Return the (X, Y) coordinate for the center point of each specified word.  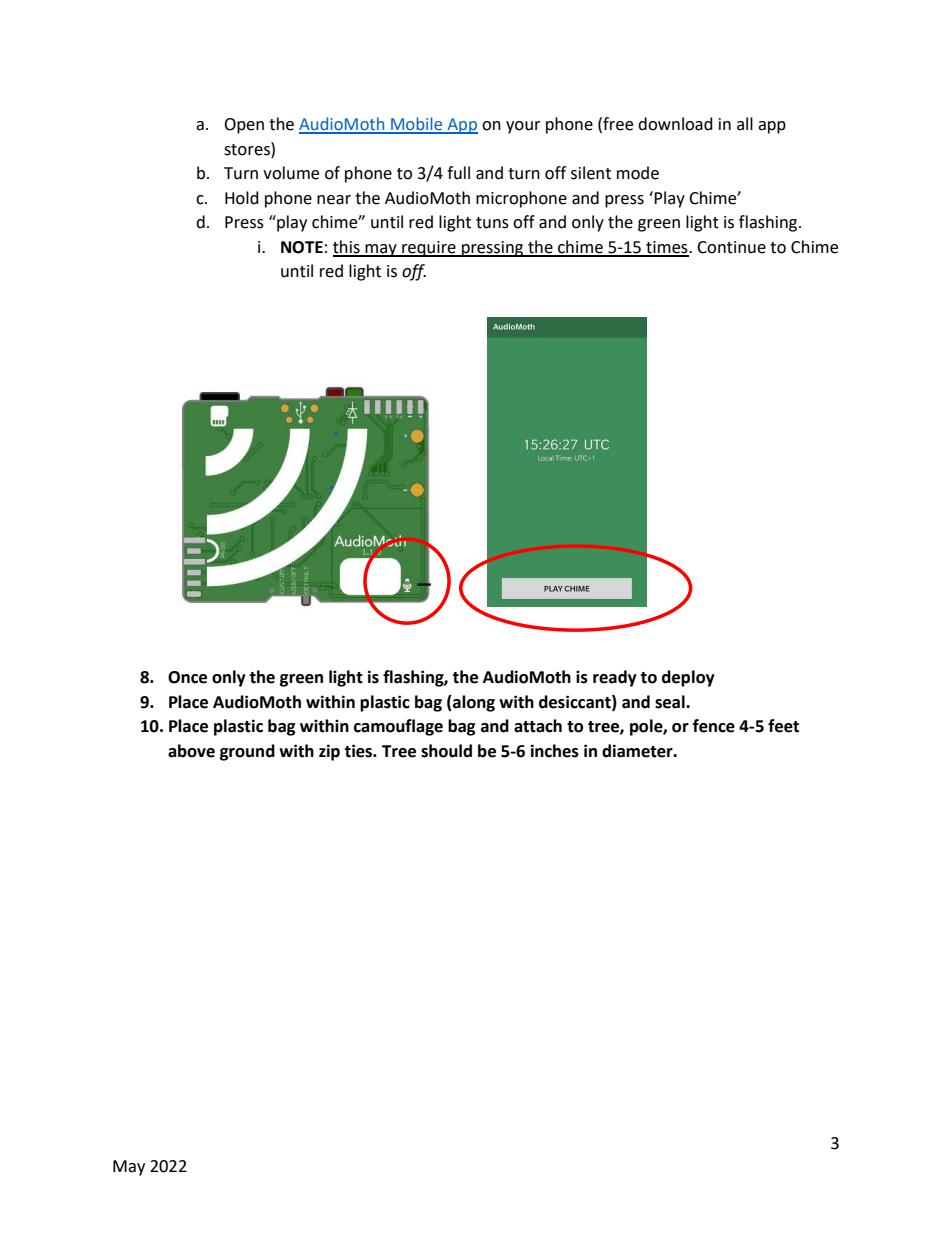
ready (615, 678)
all (745, 124)
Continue (731, 247)
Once (187, 677)
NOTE (302, 247)
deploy (688, 678)
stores (248, 149)
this (347, 248)
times (667, 248)
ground (247, 752)
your (523, 127)
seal (671, 702)
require (429, 249)
